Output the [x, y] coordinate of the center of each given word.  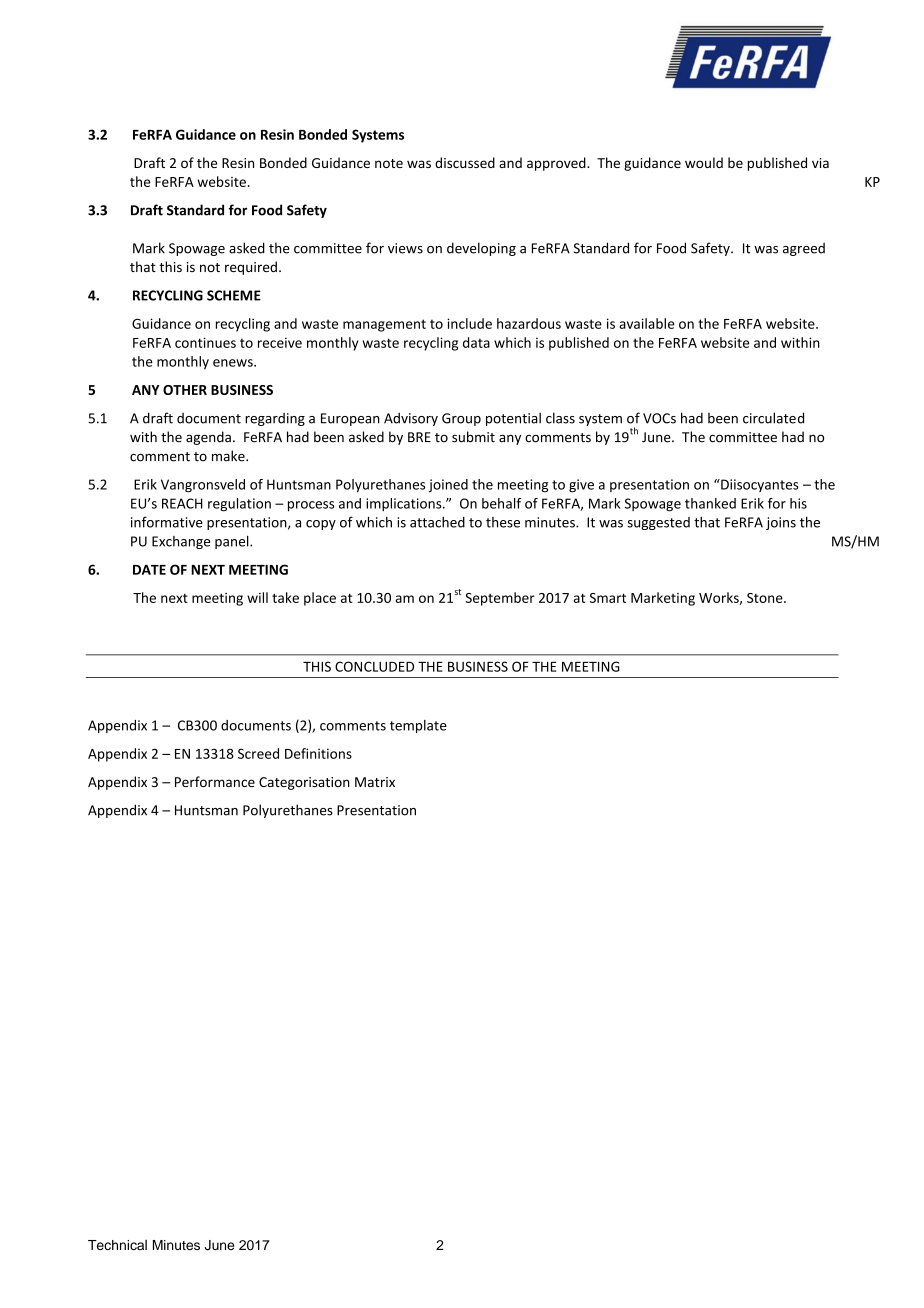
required [251, 268]
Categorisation [304, 783]
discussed [465, 162]
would [704, 162]
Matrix [375, 782]
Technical [117, 1245]
